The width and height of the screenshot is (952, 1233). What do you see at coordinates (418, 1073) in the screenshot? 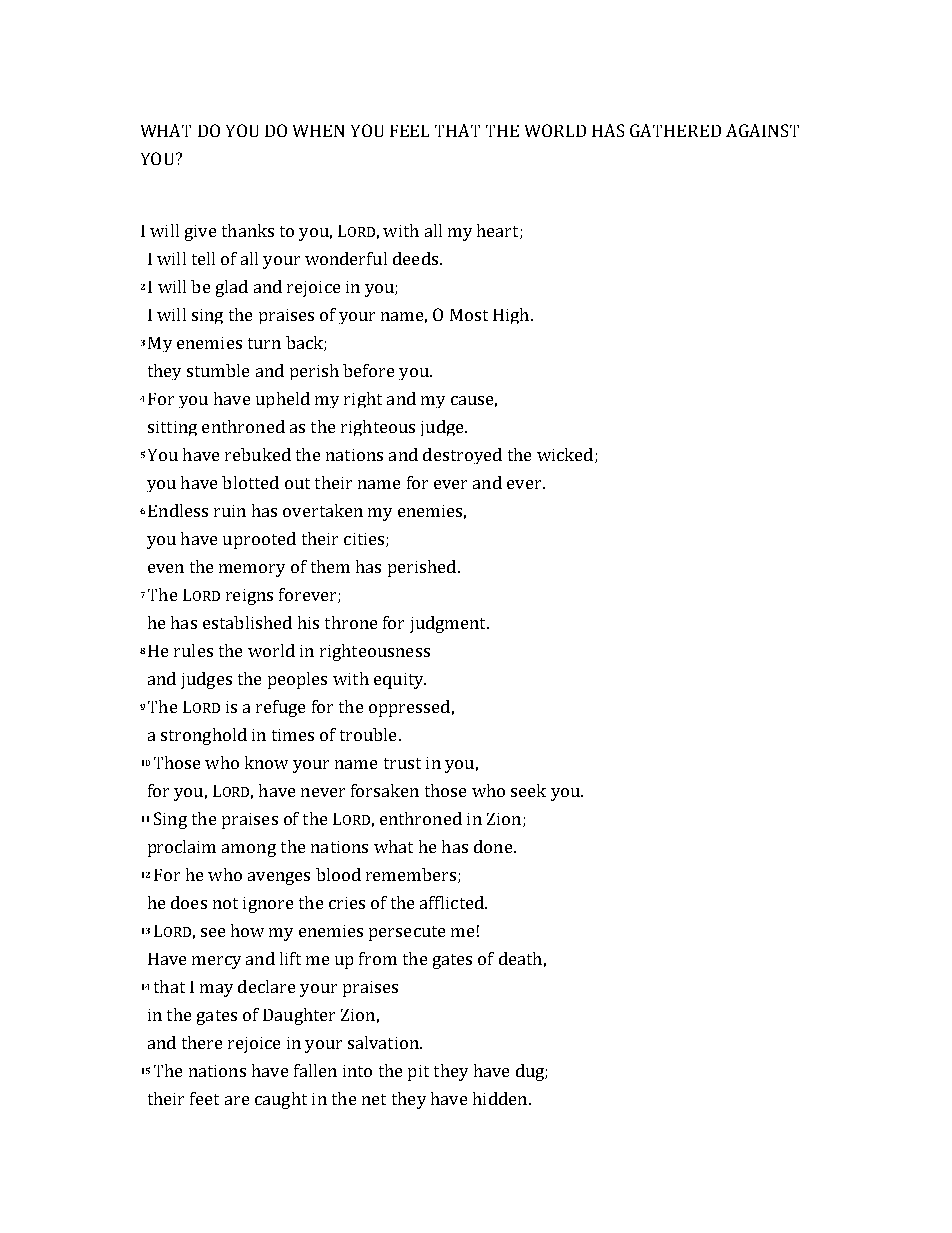
I see `pit` at bounding box center [418, 1073].
